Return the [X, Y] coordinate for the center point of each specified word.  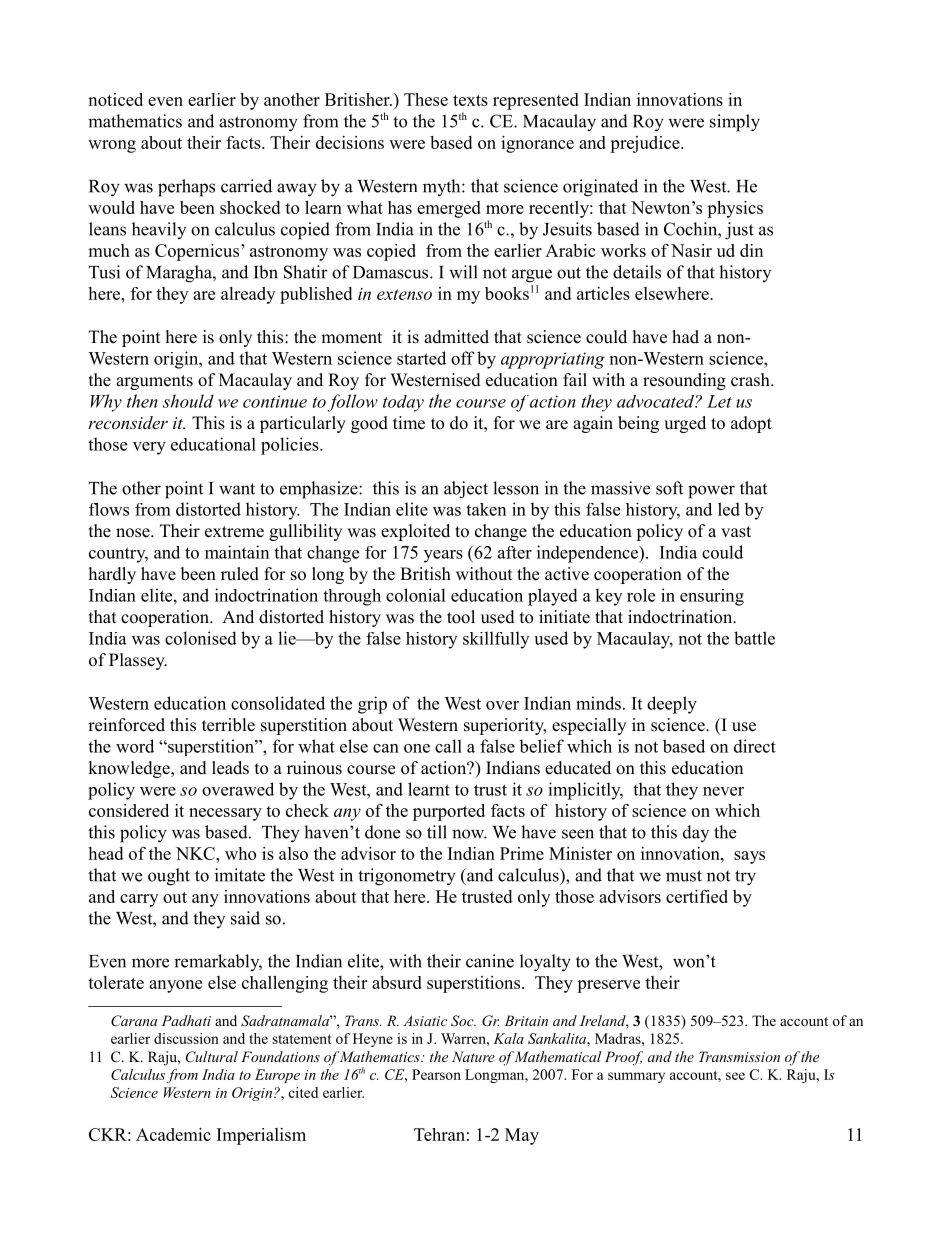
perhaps [186, 188]
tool [461, 617]
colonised [201, 638]
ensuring [712, 597]
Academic [173, 1134]
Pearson [436, 1074]
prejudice [646, 144]
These [426, 99]
